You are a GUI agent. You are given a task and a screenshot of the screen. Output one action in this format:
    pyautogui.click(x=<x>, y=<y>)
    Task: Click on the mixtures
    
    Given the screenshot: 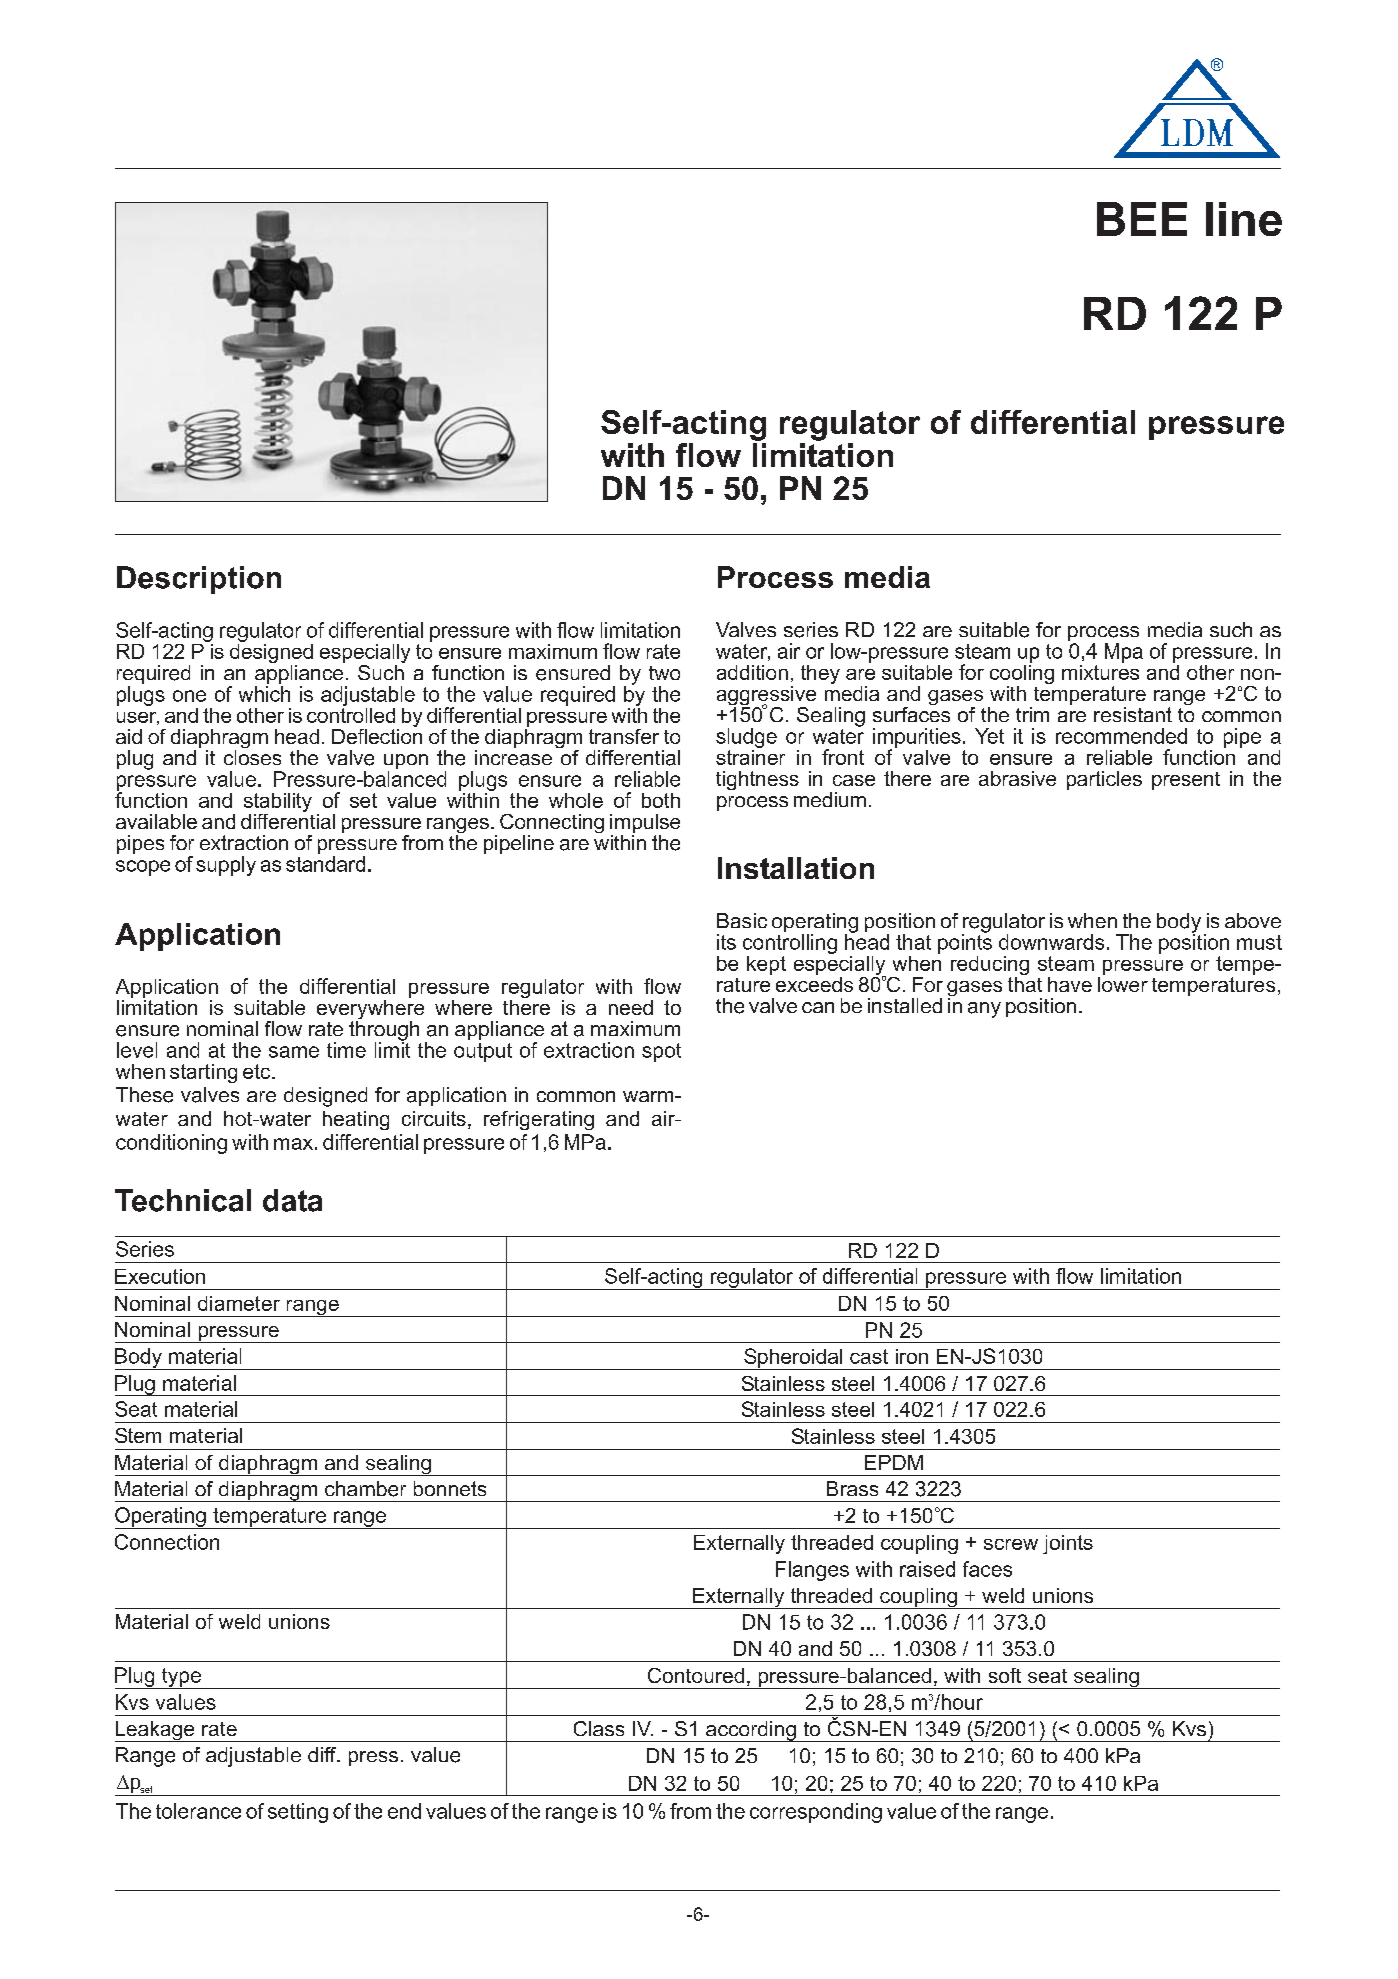 What is the action you would take?
    pyautogui.click(x=1100, y=671)
